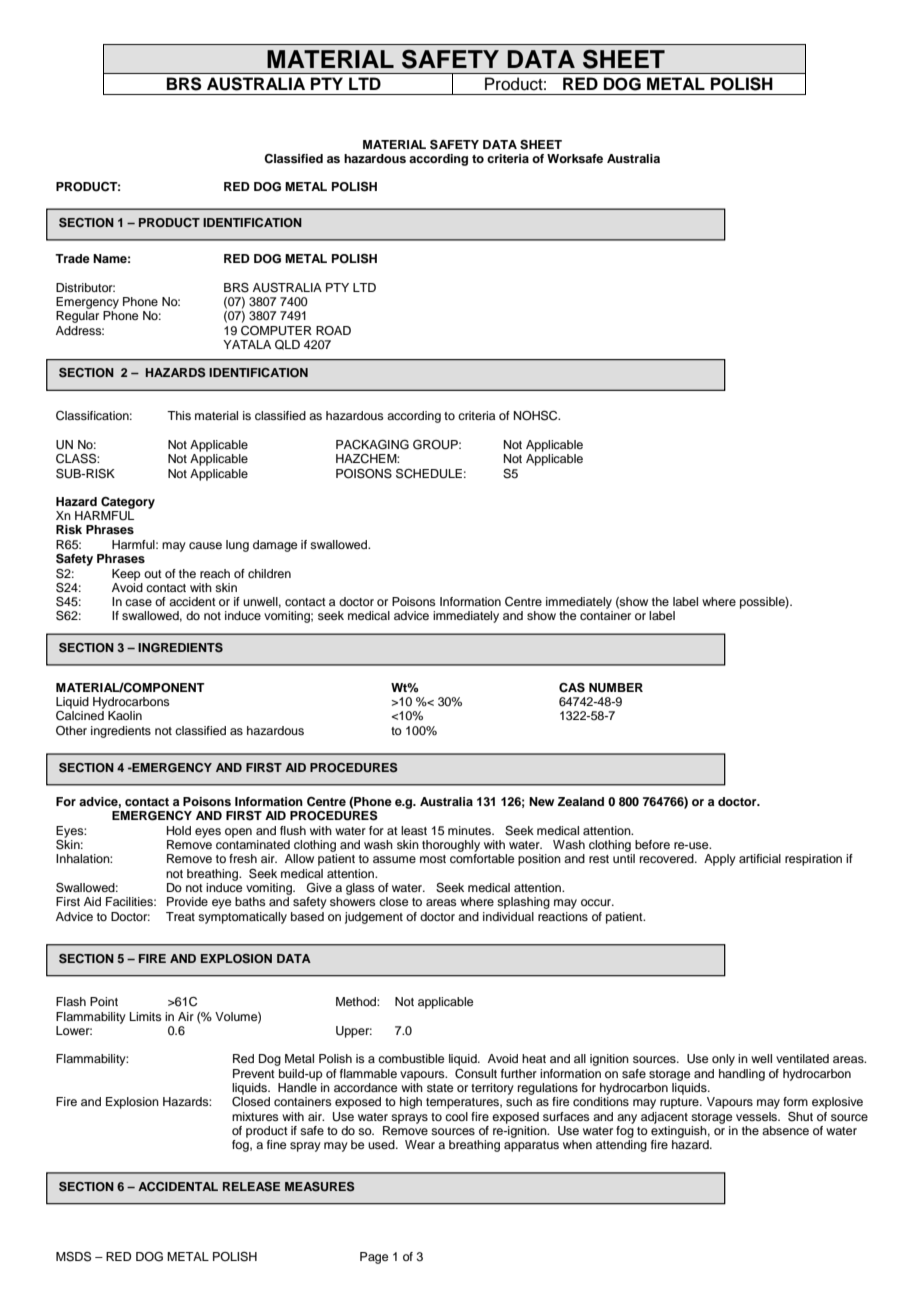 This screenshot has width=924, height=1308. What do you see at coordinates (180, 916) in the screenshot?
I see `Treat` at bounding box center [180, 916].
